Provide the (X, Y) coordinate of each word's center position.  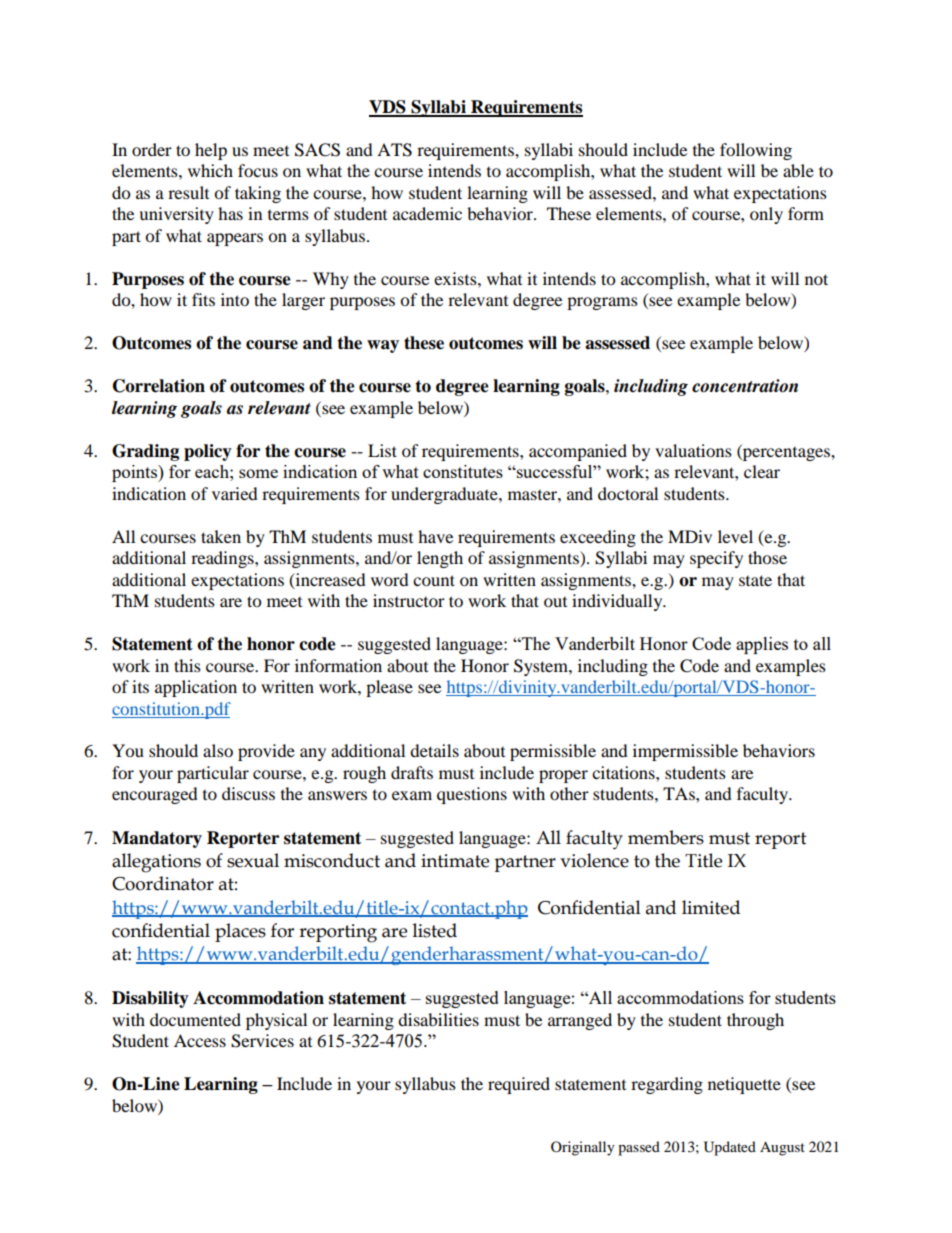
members (666, 837)
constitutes (463, 471)
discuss (248, 793)
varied (235, 493)
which (210, 170)
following (756, 151)
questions (472, 795)
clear (762, 471)
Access (200, 1040)
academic (427, 213)
